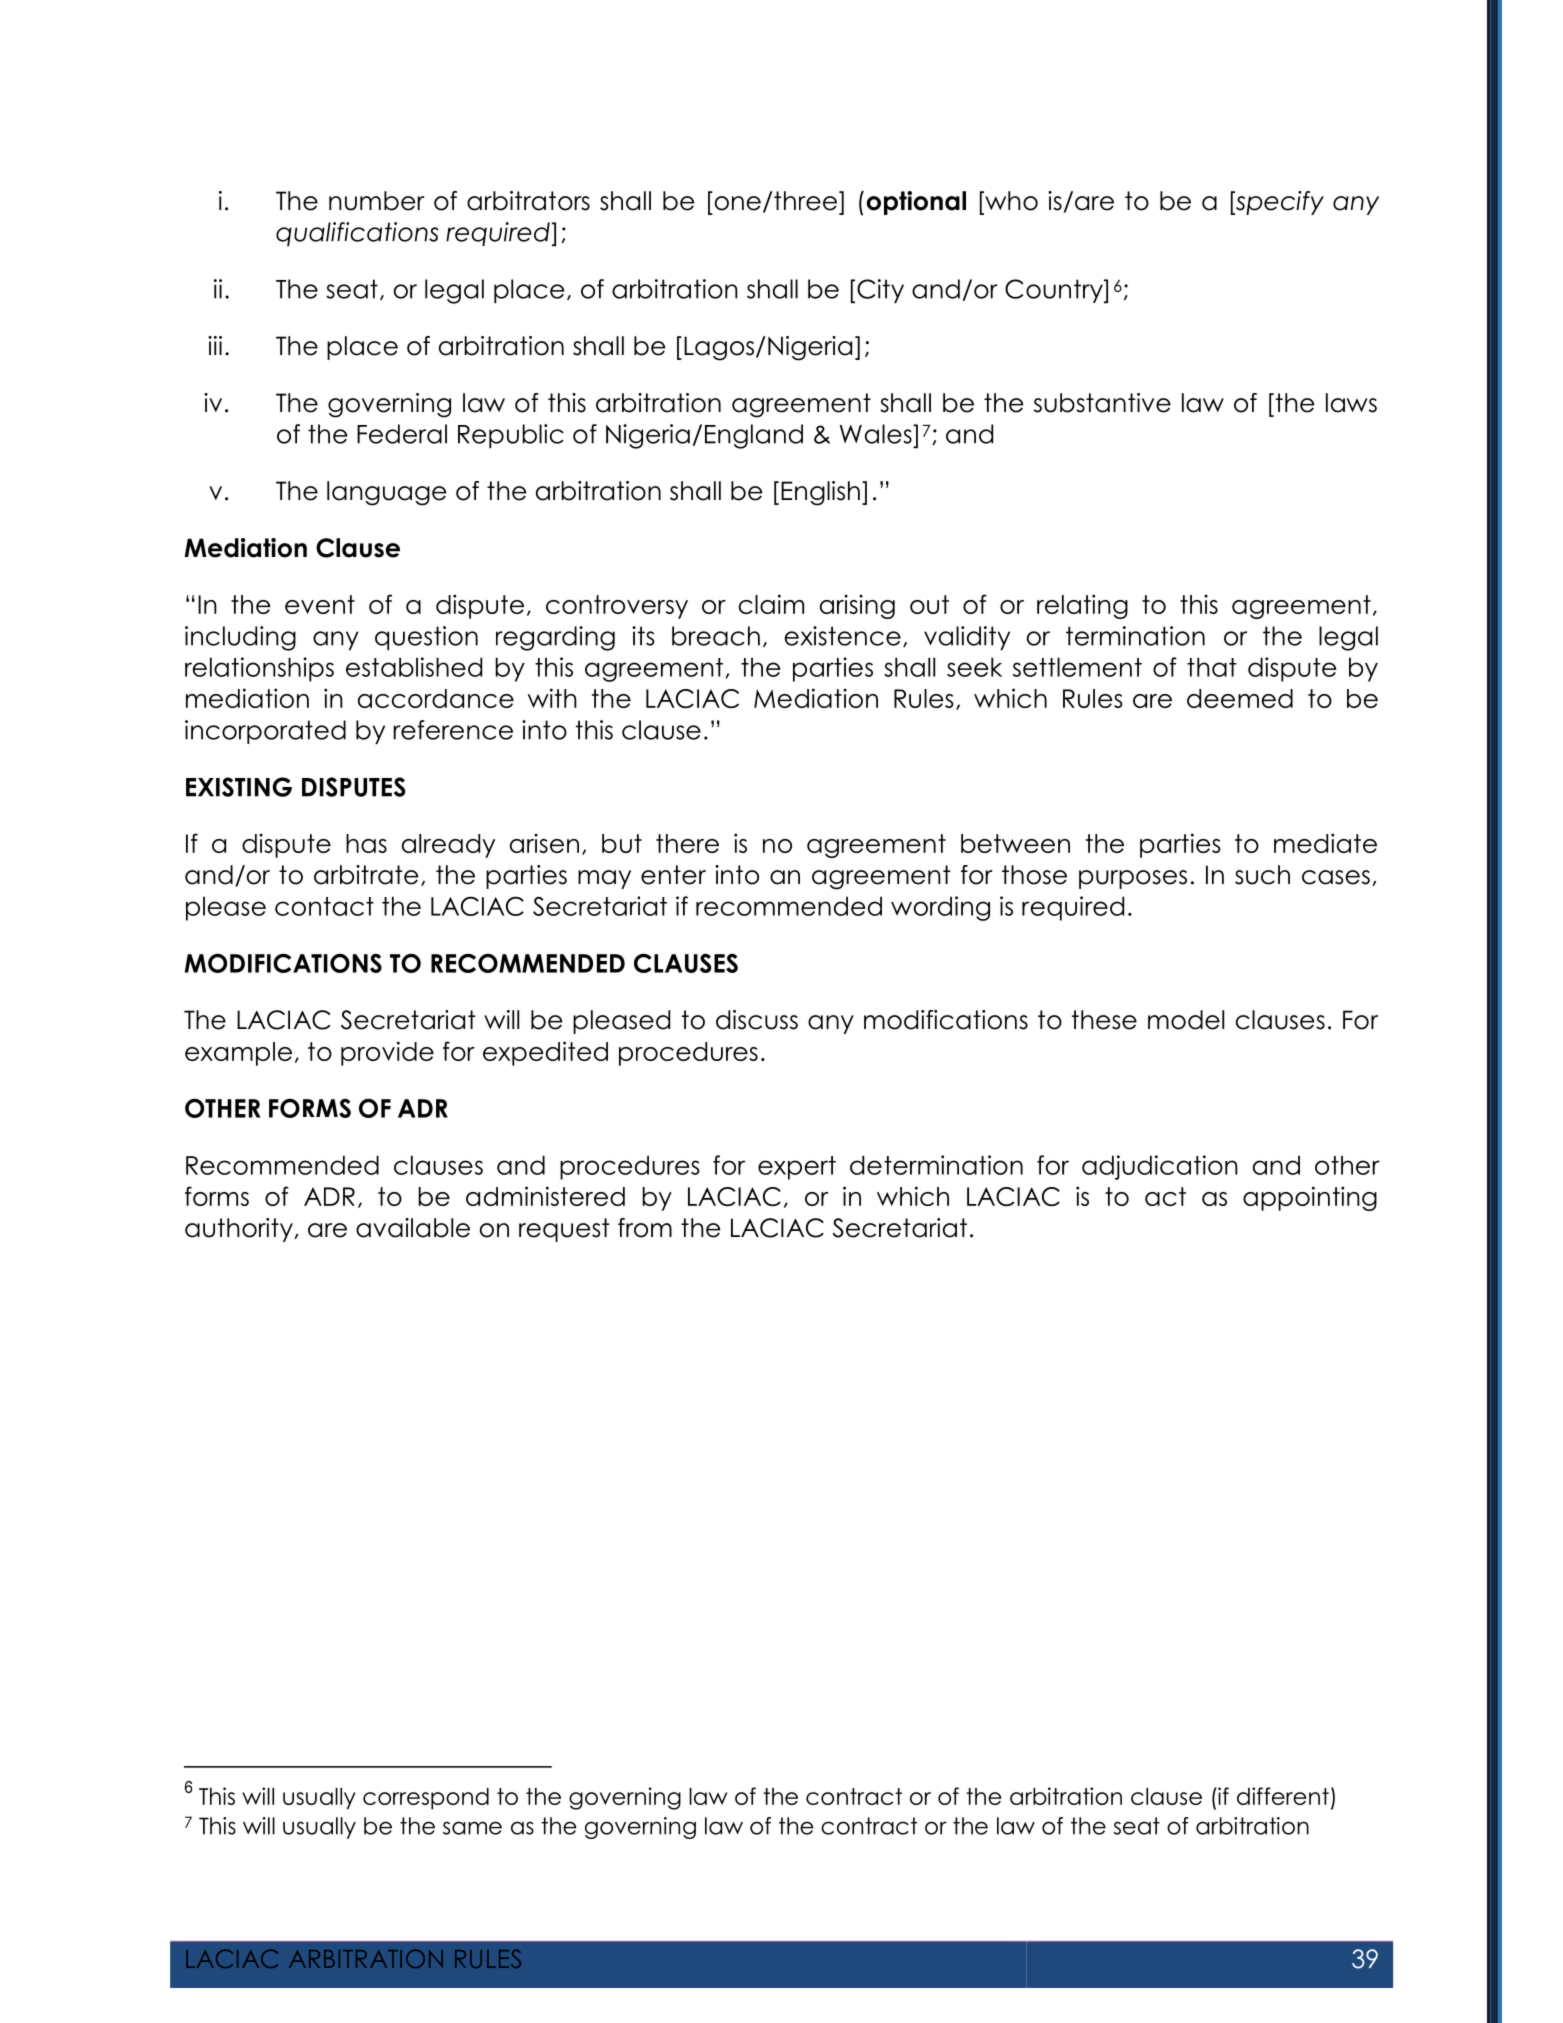  I want to click on authority, so click(240, 1230).
